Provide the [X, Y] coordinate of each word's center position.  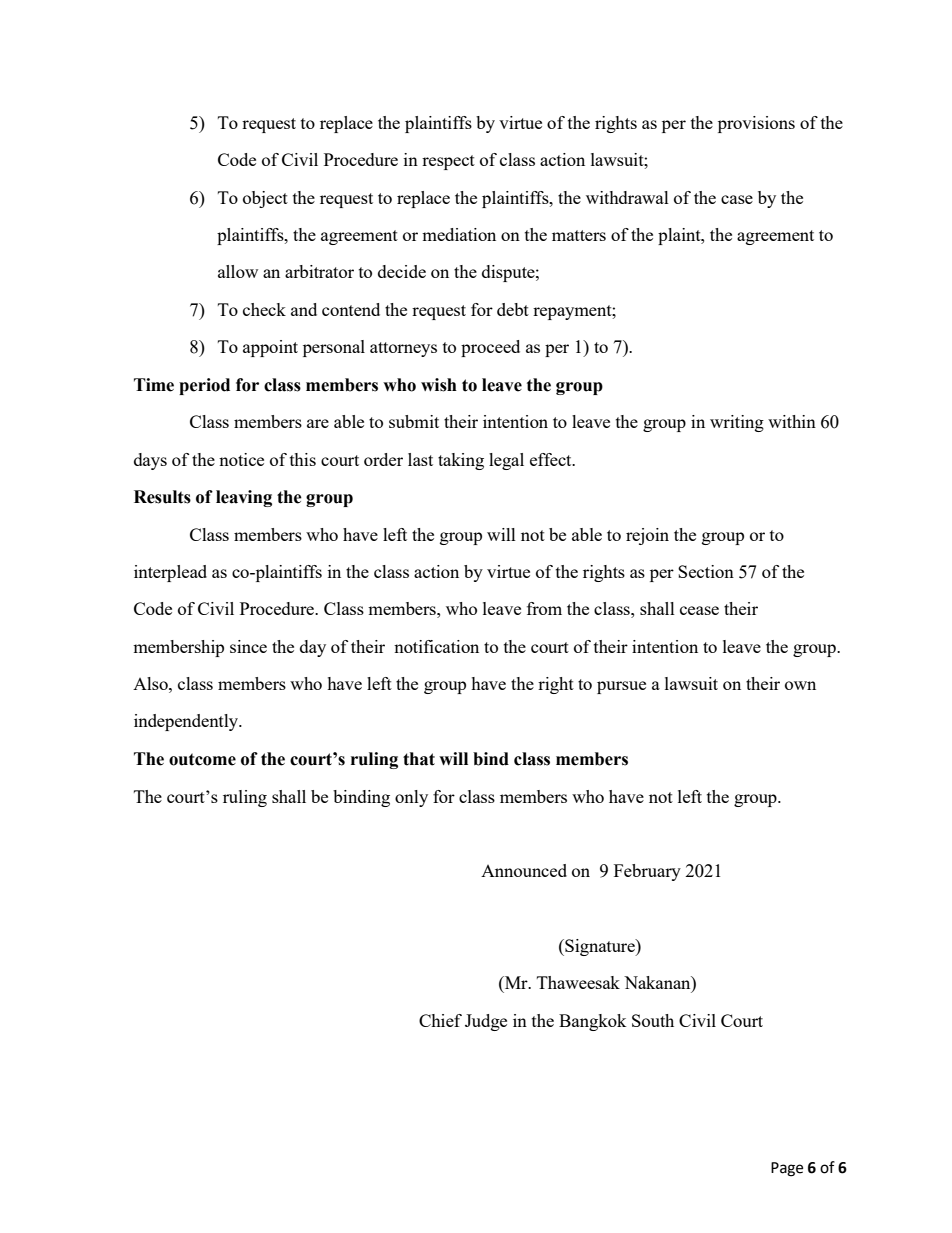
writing [737, 423]
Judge [486, 1022]
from [544, 608]
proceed [490, 348]
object [265, 199]
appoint [270, 348]
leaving [244, 498]
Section [706, 571]
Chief [440, 1020]
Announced [524, 870]
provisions [756, 124]
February [647, 872]
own [800, 685]
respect [448, 162]
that [419, 759]
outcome [202, 759]
